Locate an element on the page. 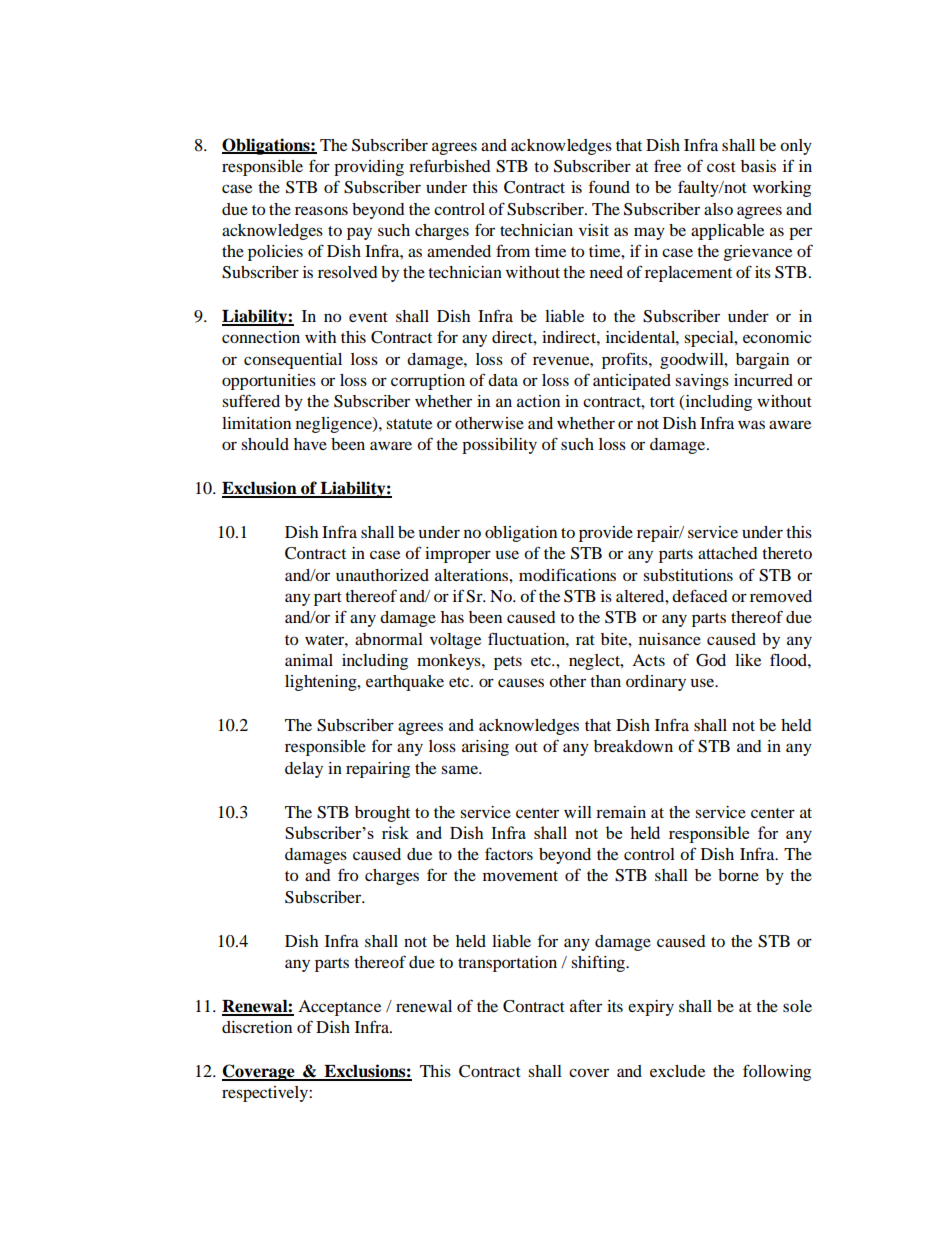 This image has height=1233, width=952. breakdown is located at coordinates (633, 746).
